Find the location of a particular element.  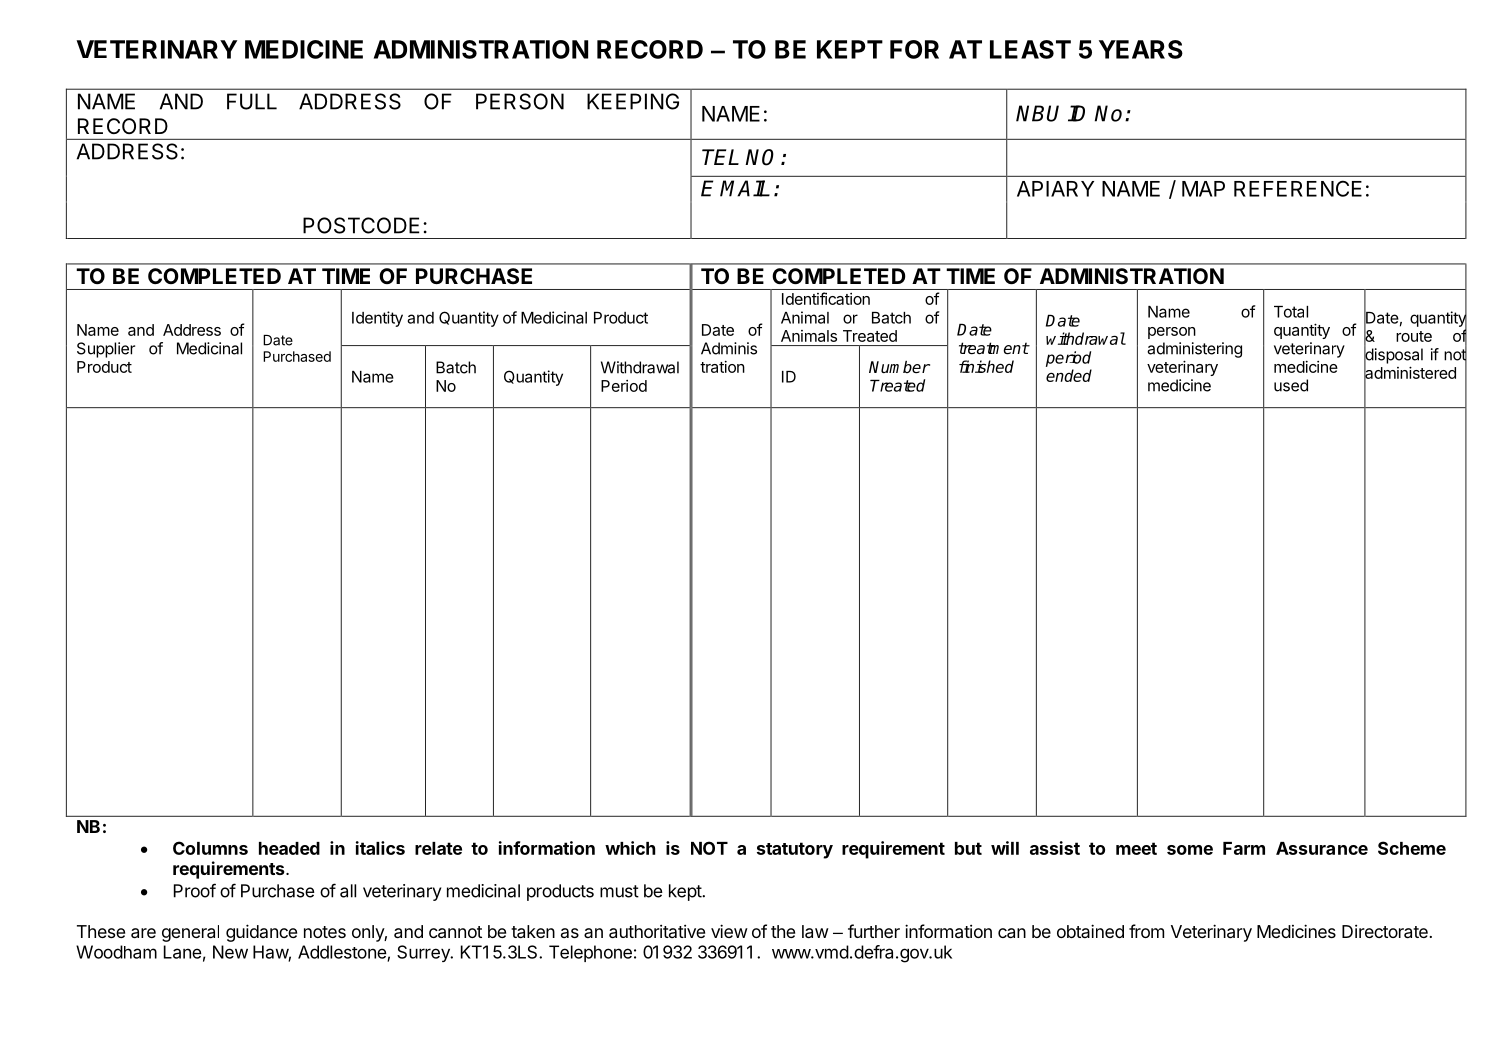

guidance is located at coordinates (261, 933).
